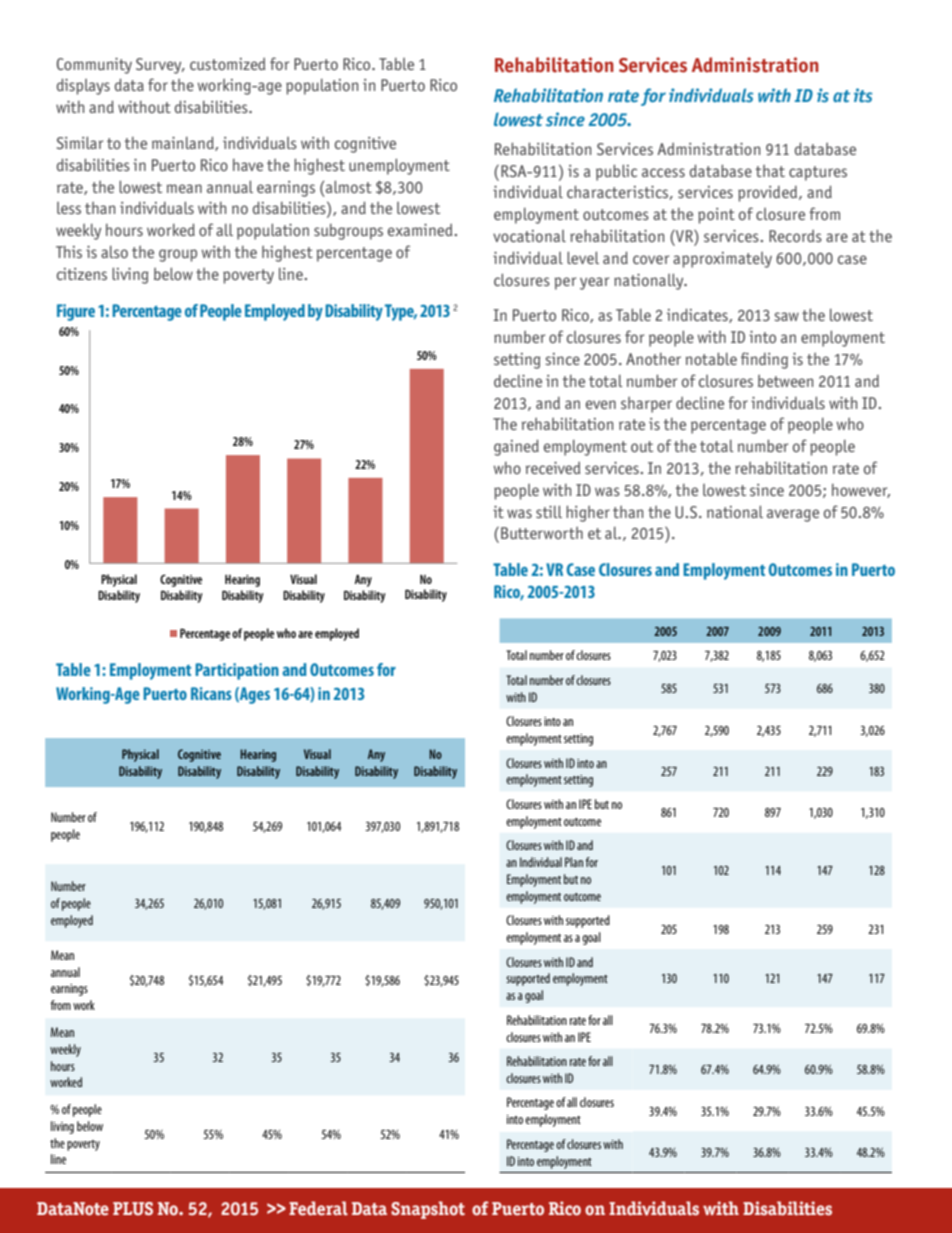 The image size is (952, 1233). I want to click on Plan, so click(574, 862).
